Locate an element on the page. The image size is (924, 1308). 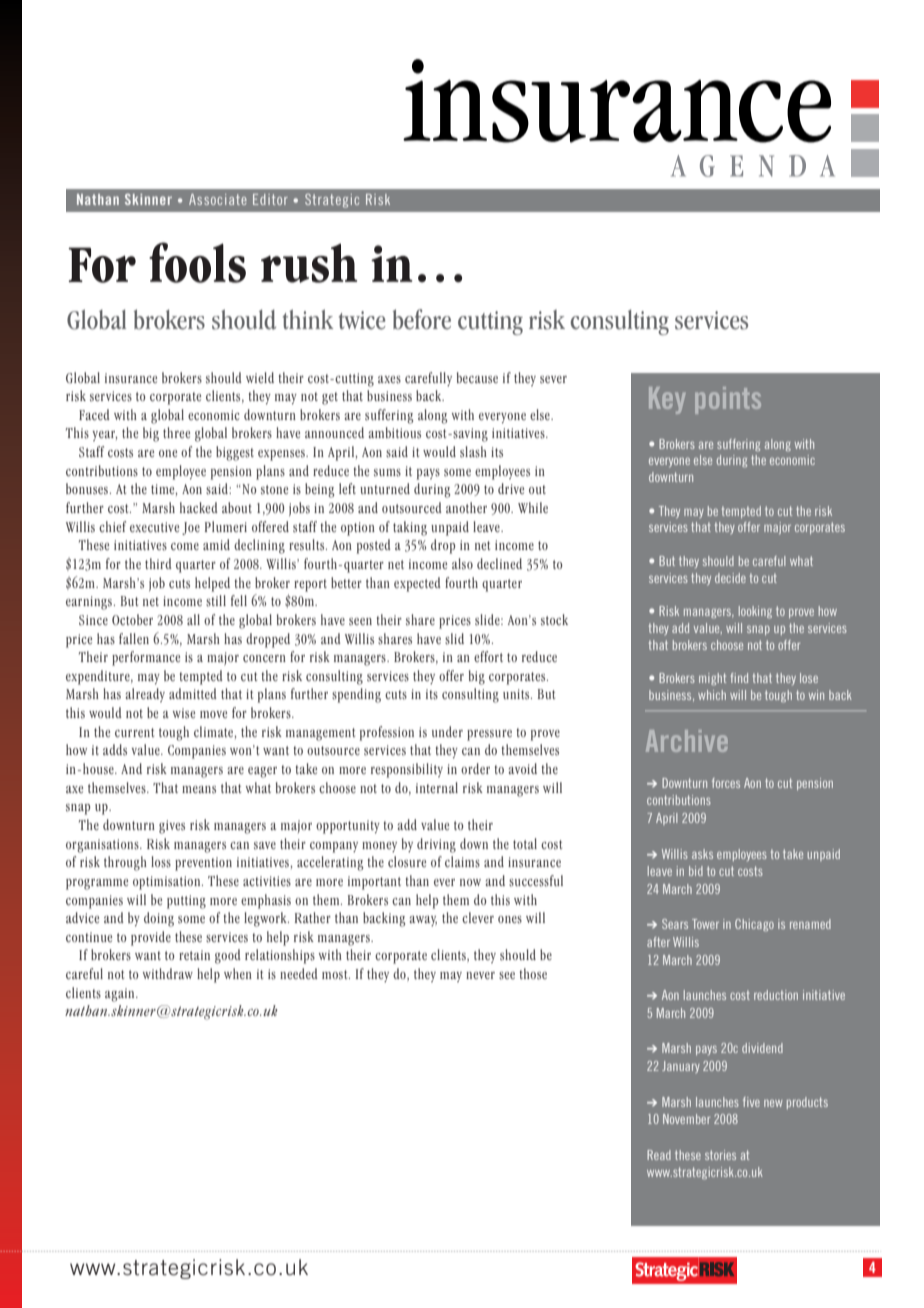
another is located at coordinates (466, 507).
